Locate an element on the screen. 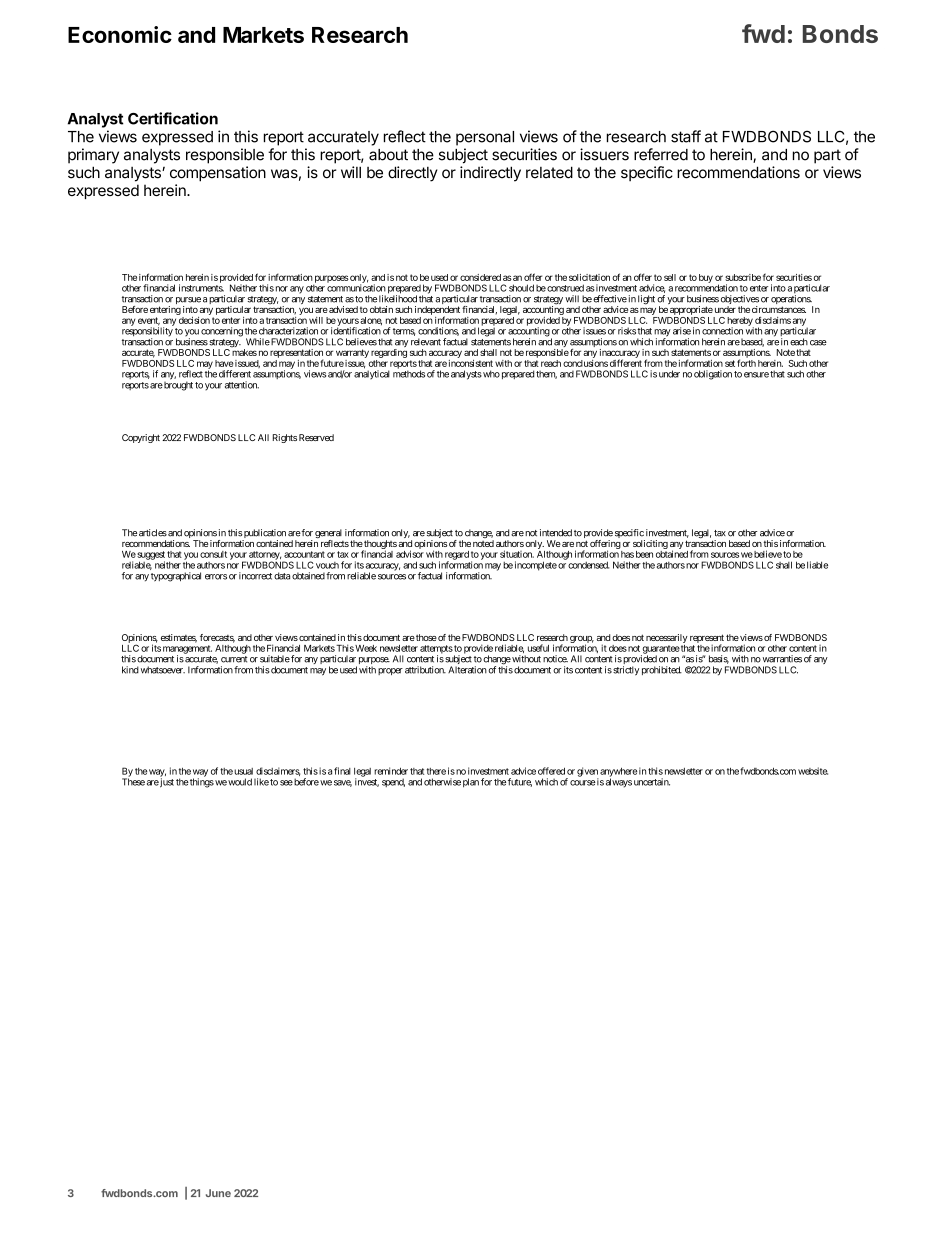 The width and height of the screenshot is (952, 1233). obligation is located at coordinates (713, 375).
